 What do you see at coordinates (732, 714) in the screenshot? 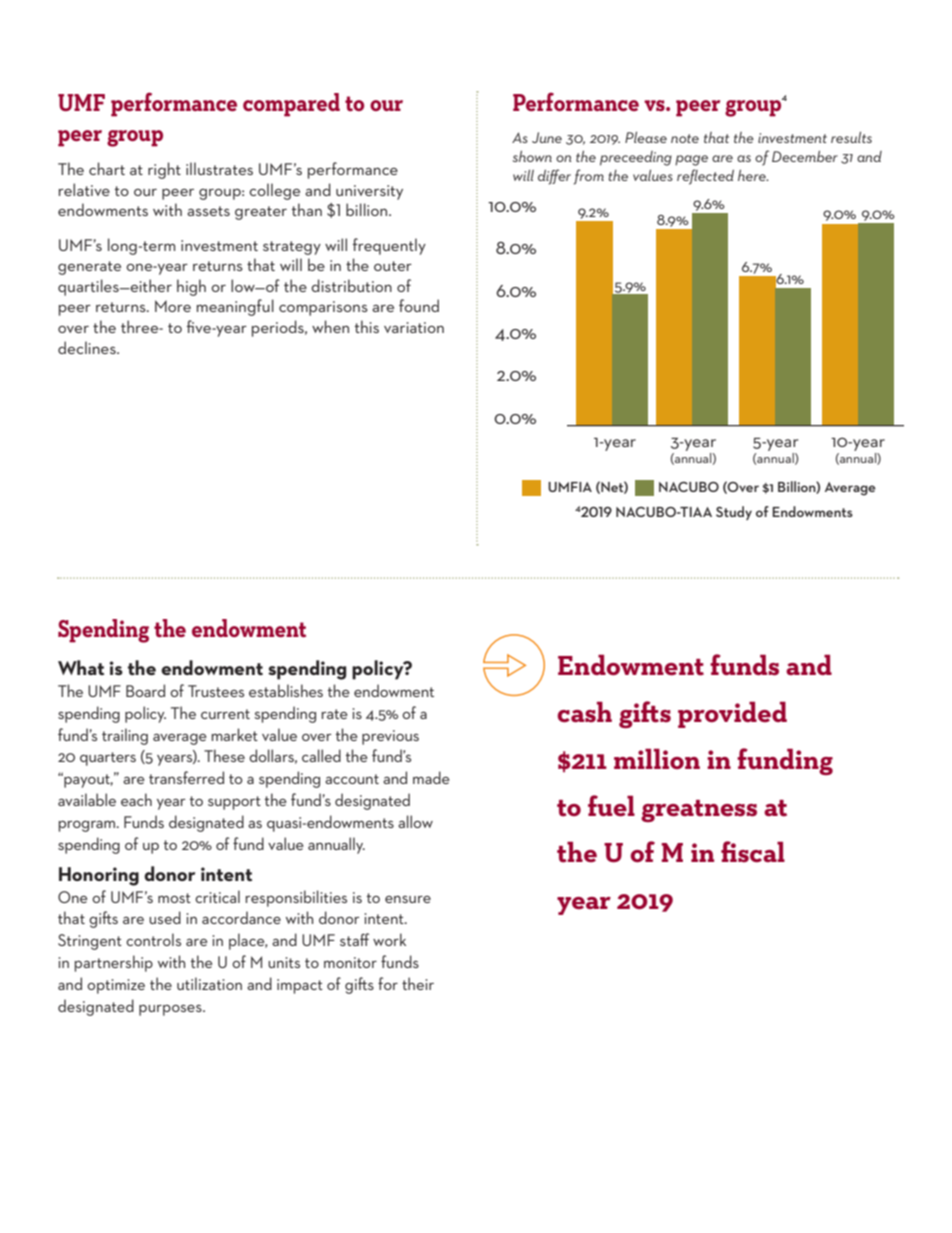
I see `provided` at bounding box center [732, 714].
